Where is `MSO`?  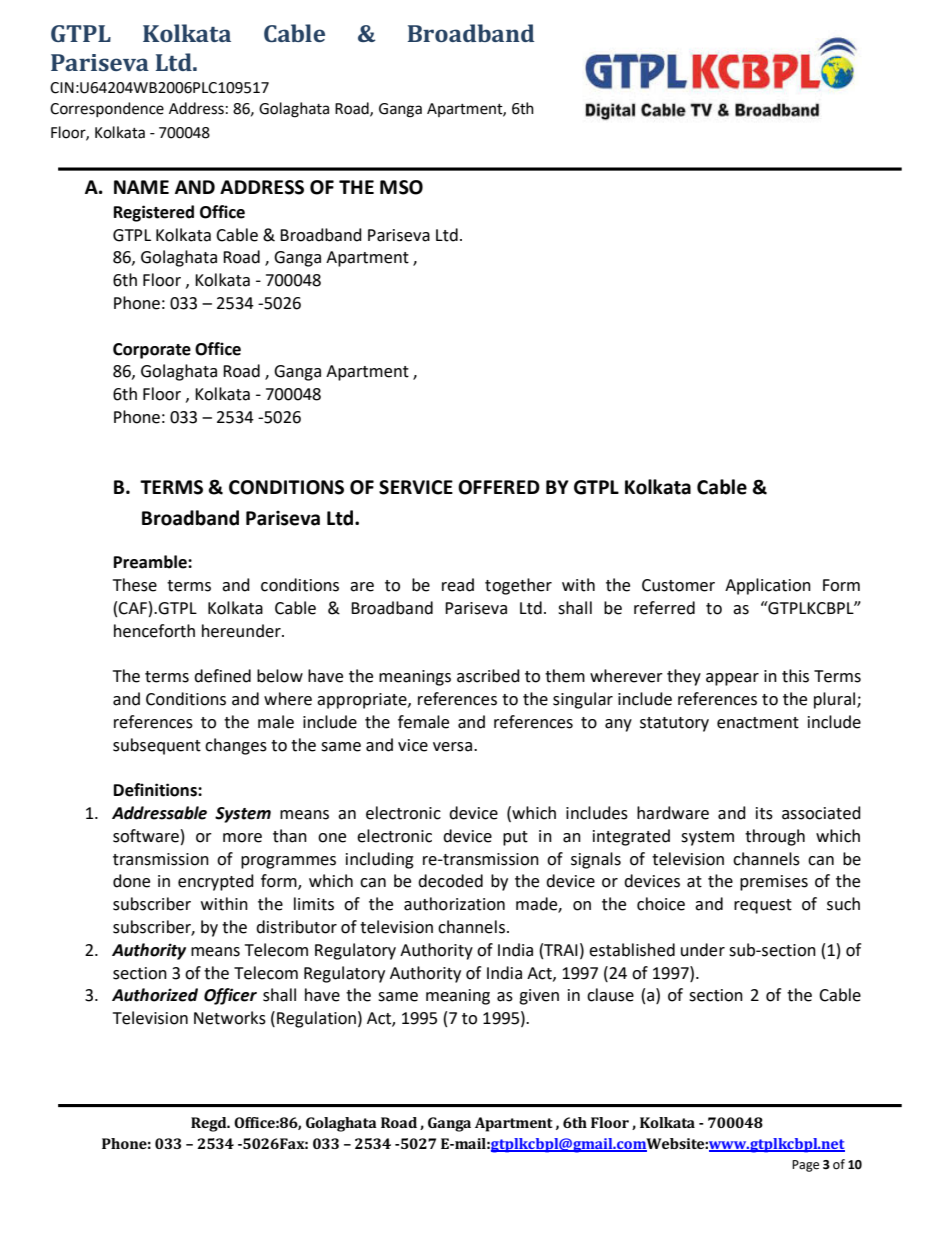
MSO is located at coordinates (401, 187).
